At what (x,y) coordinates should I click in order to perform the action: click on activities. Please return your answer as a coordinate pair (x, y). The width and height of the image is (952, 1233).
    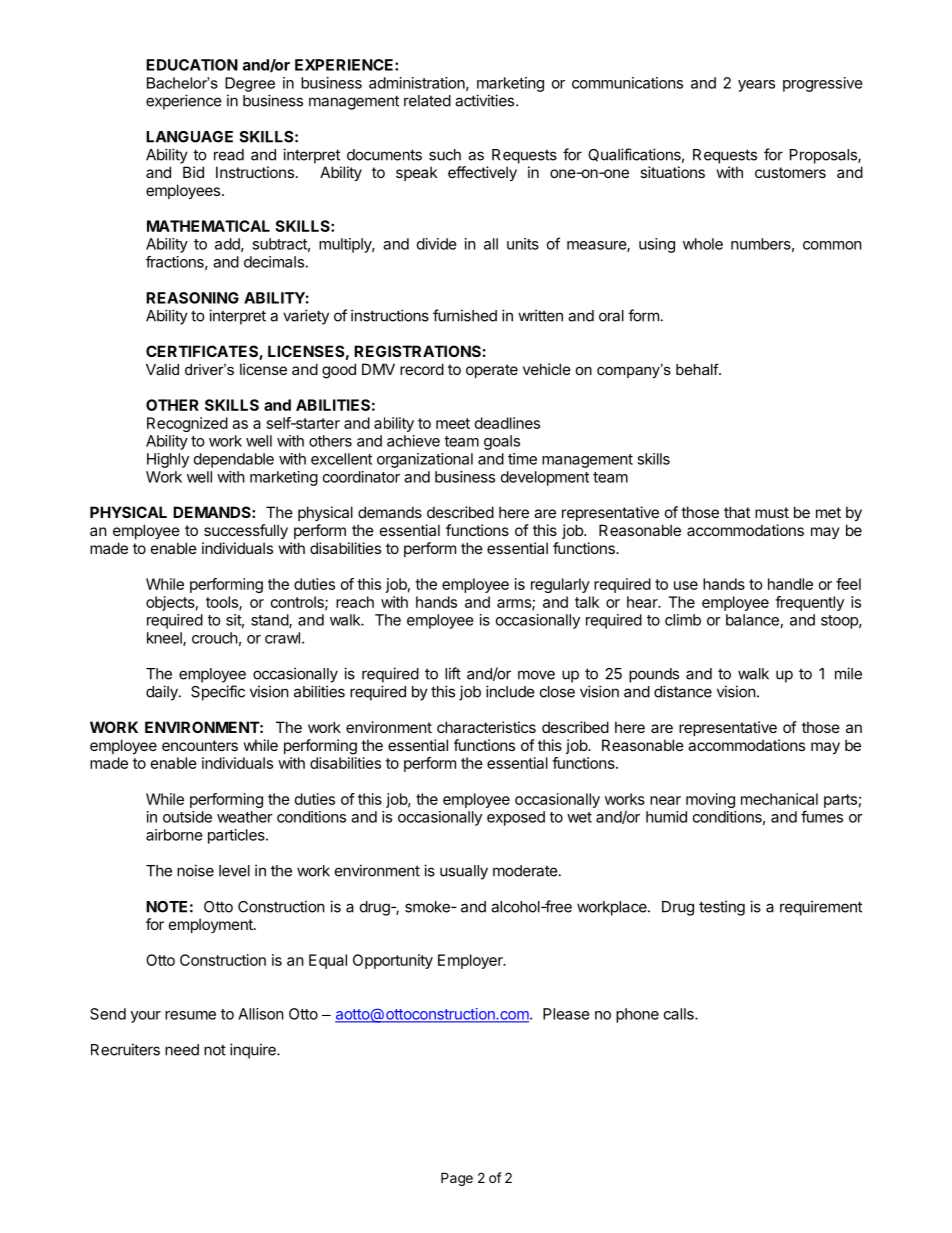
    Looking at the image, I should click on (484, 100).
